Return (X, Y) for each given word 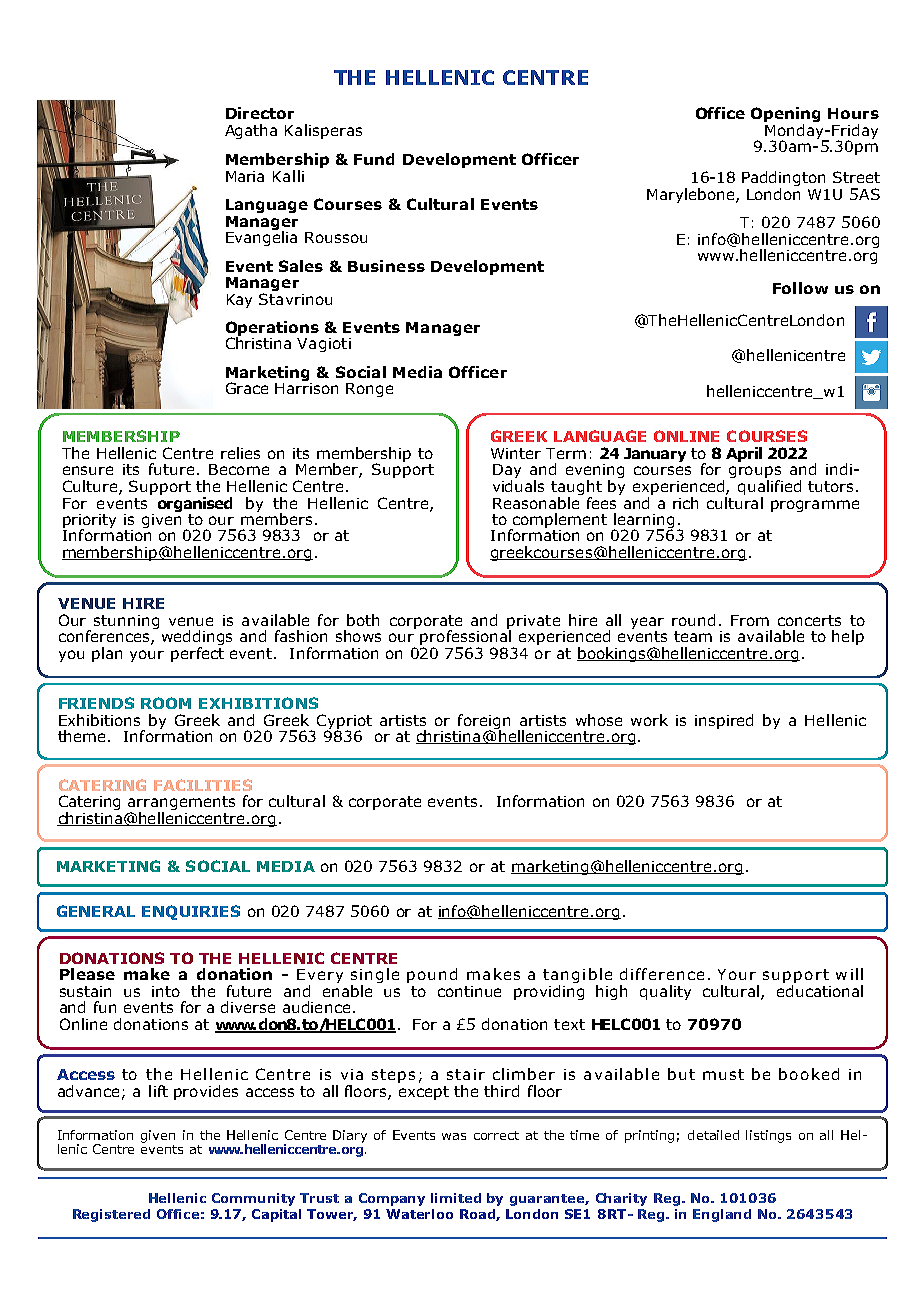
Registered (111, 1215)
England (722, 1215)
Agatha (251, 131)
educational (820, 991)
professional (467, 638)
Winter (516, 453)
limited (456, 1198)
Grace (247, 388)
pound (432, 975)
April (744, 454)
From (750, 620)
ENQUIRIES (191, 912)
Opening (785, 116)
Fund (374, 159)
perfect (197, 653)
